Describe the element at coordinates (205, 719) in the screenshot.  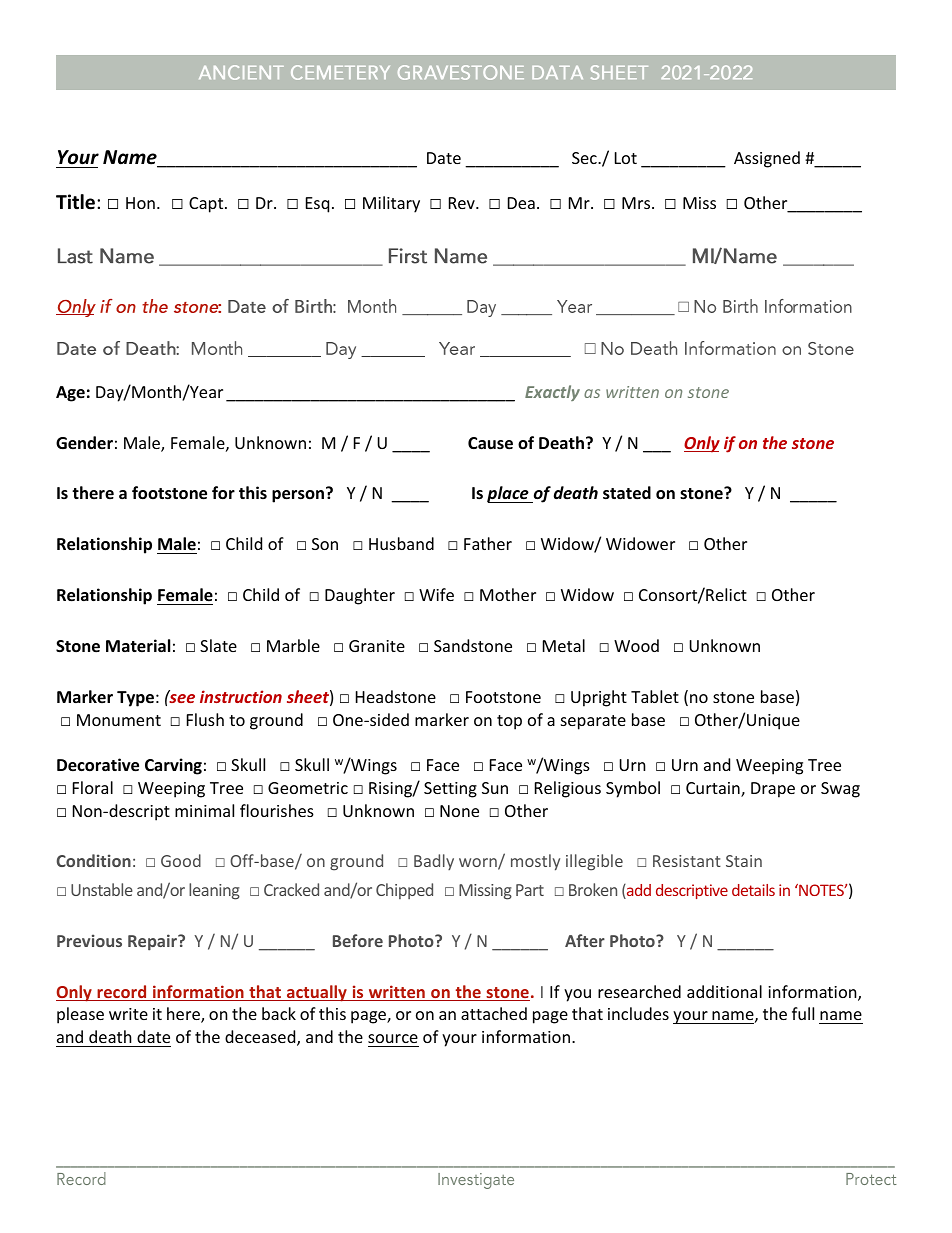
I see `Flush` at that location.
